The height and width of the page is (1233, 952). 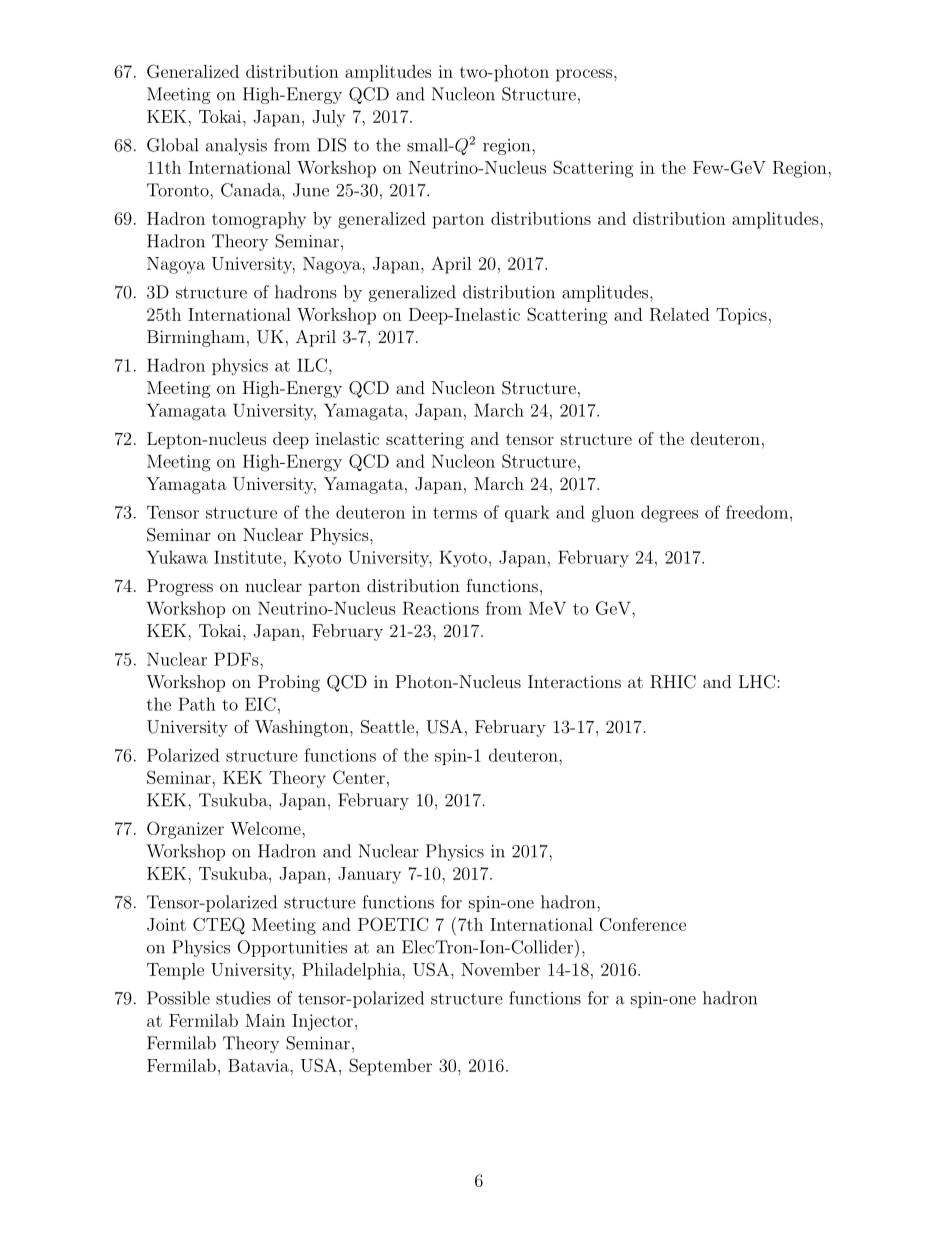 What do you see at coordinates (643, 924) in the page?
I see `Conference` at bounding box center [643, 924].
